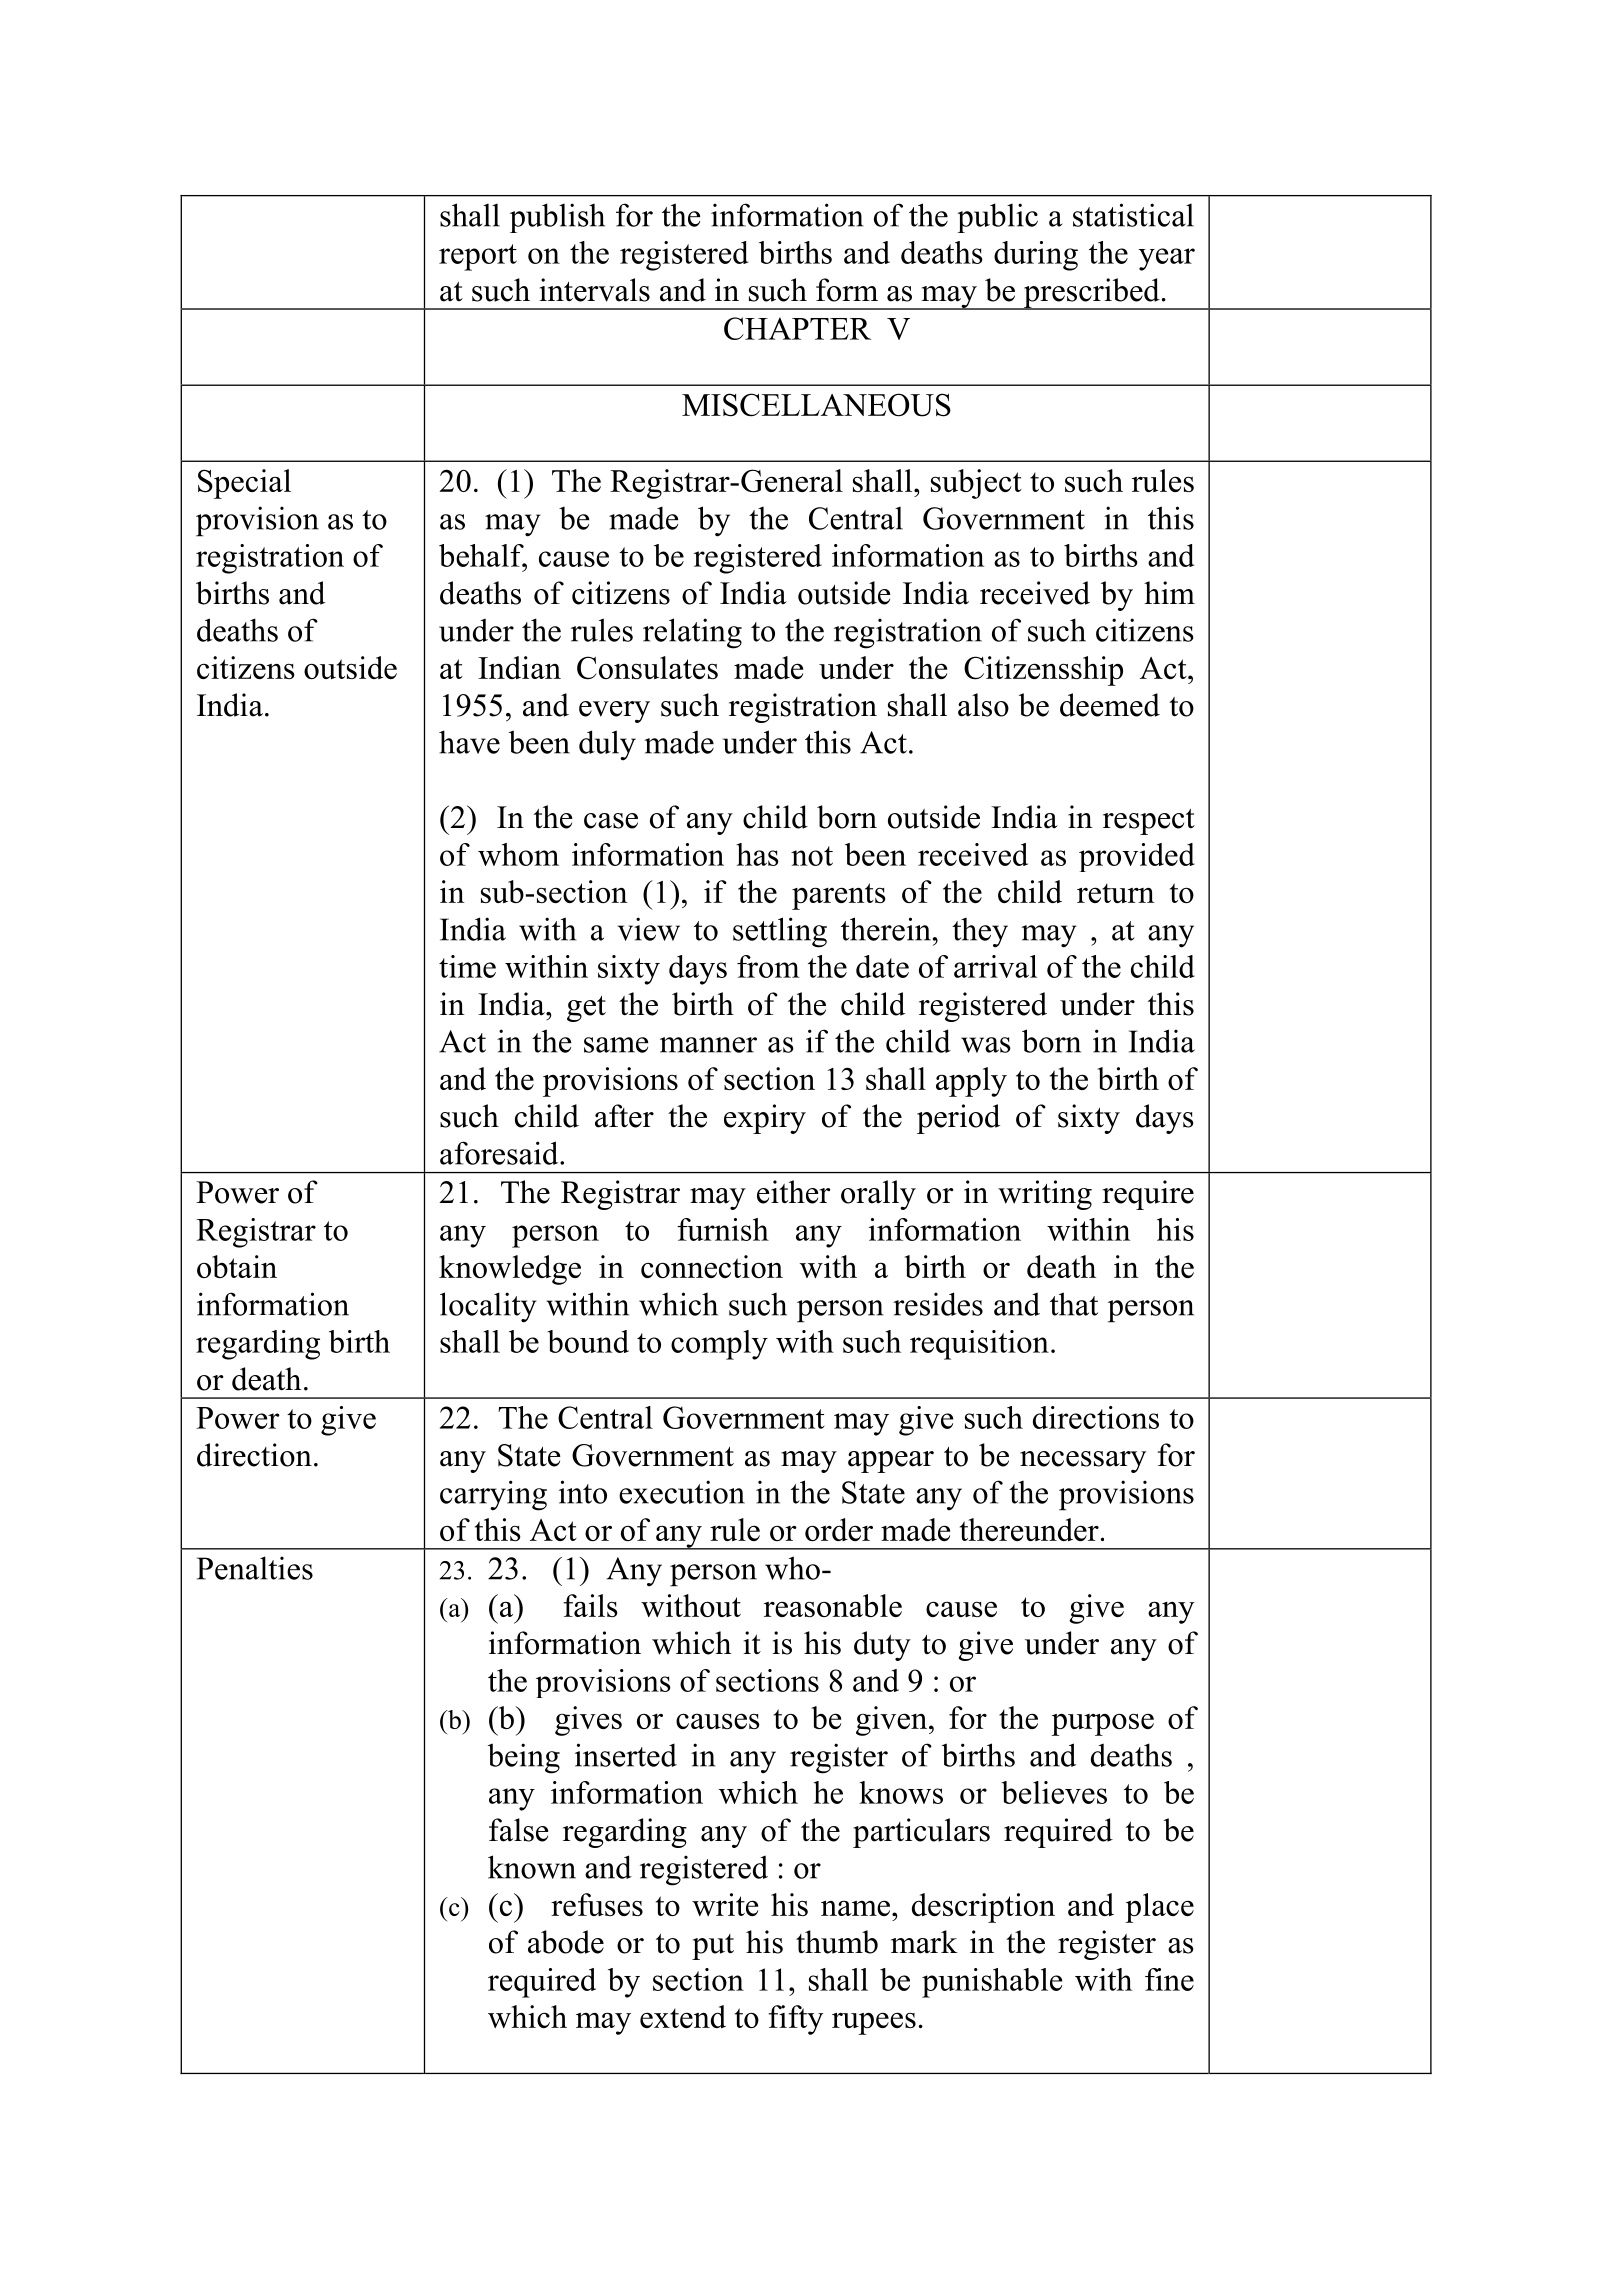 This screenshot has height=2280, width=1611. Describe the element at coordinates (500, 1153) in the screenshot. I see `aforesaid` at that location.
